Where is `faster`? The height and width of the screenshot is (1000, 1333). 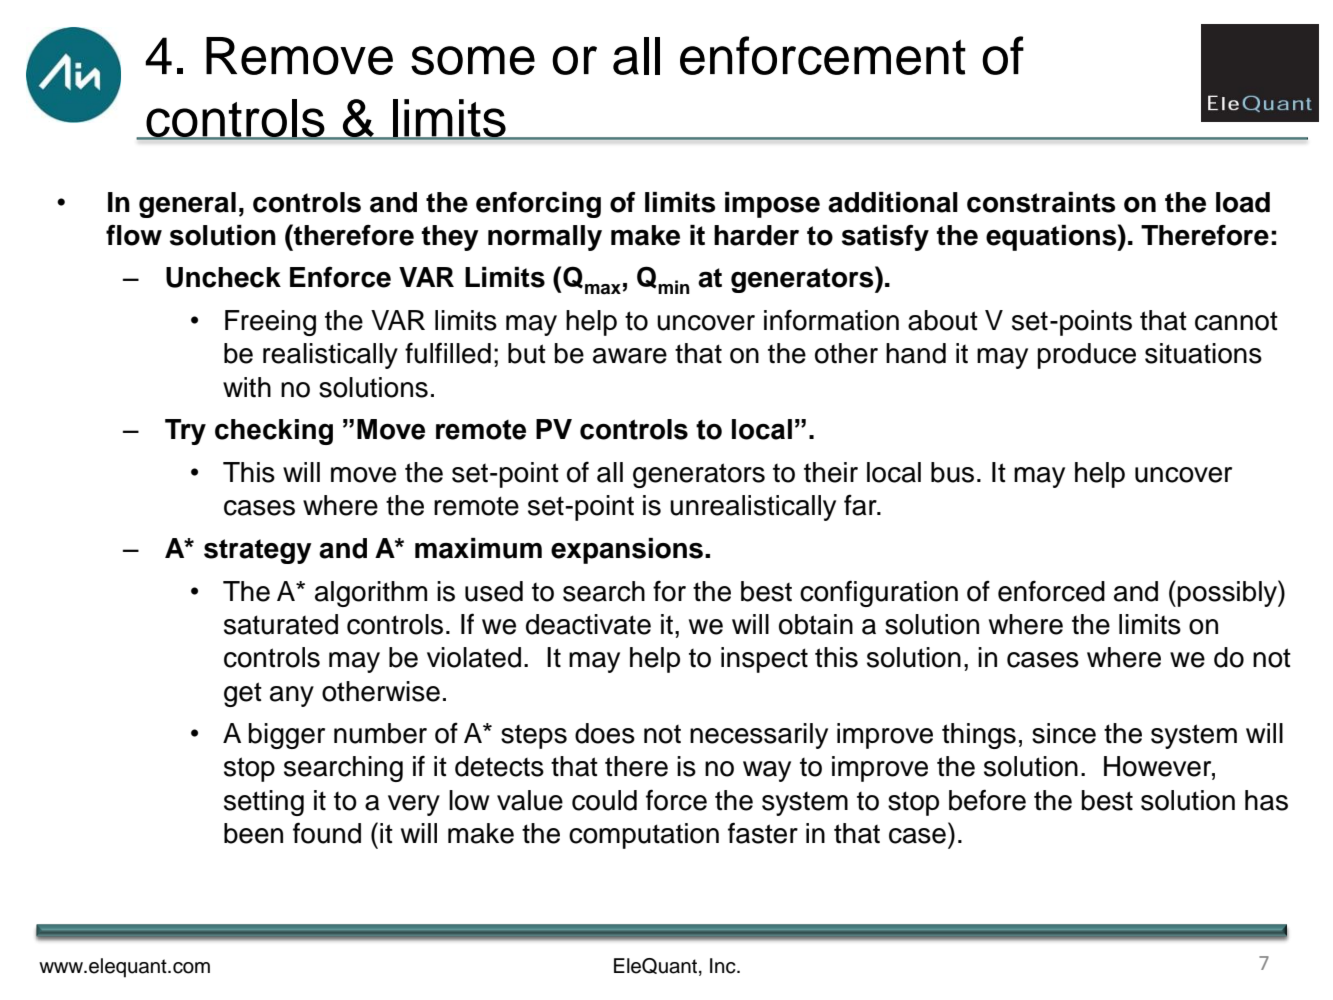 faster is located at coordinates (763, 833).
